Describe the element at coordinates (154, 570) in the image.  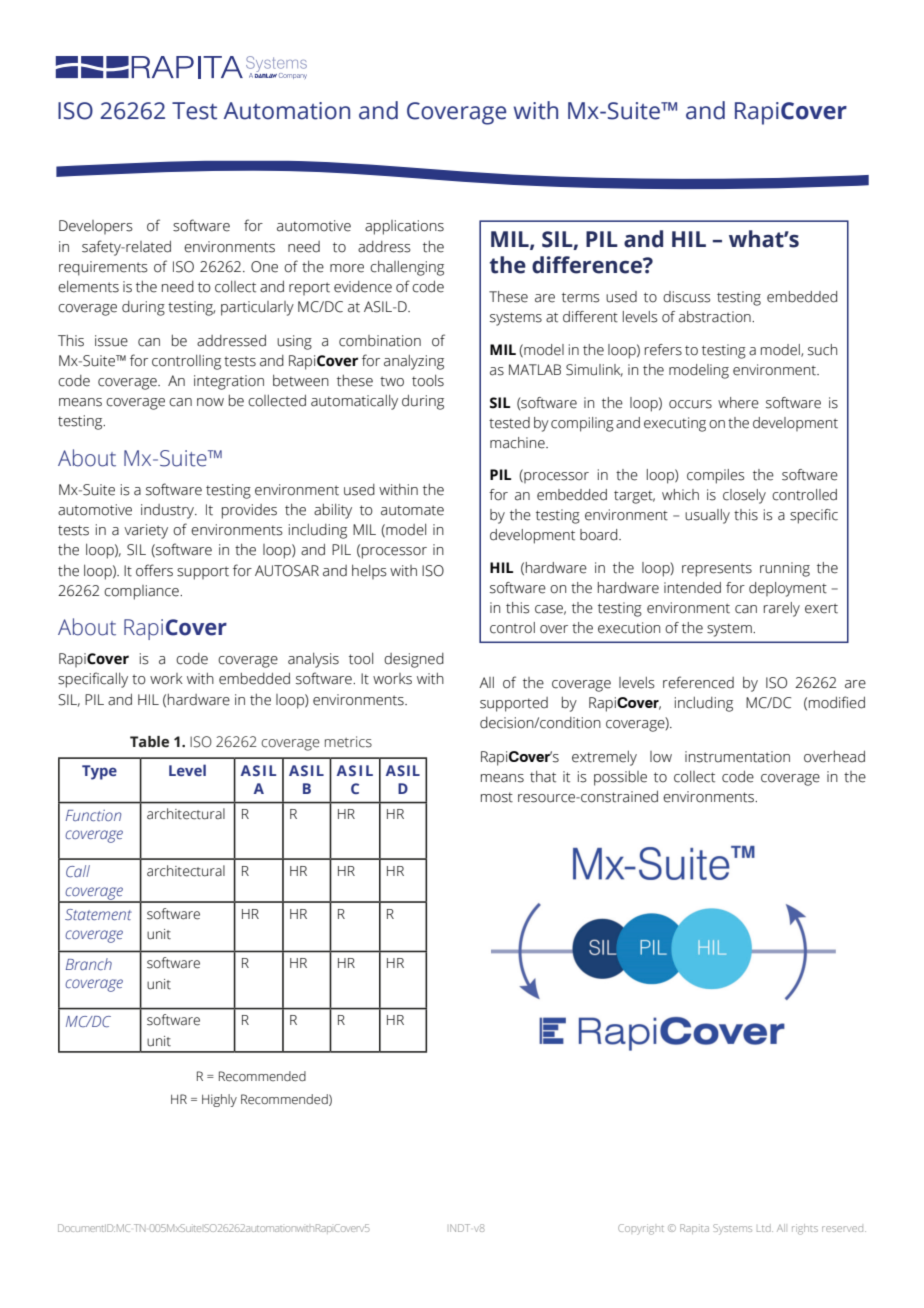
I see `offers` at that location.
